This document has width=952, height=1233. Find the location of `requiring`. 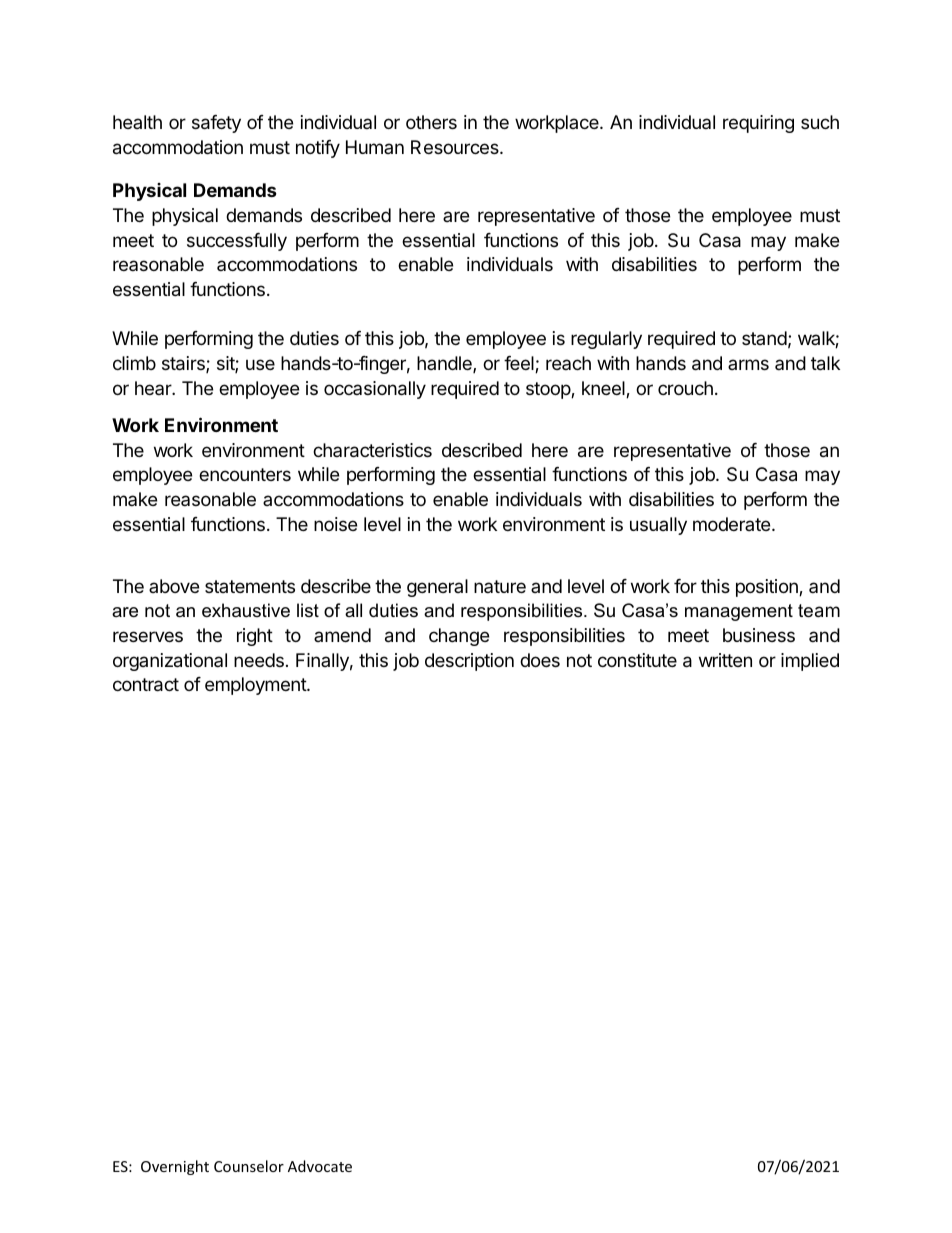

requiring is located at coordinates (758, 124).
